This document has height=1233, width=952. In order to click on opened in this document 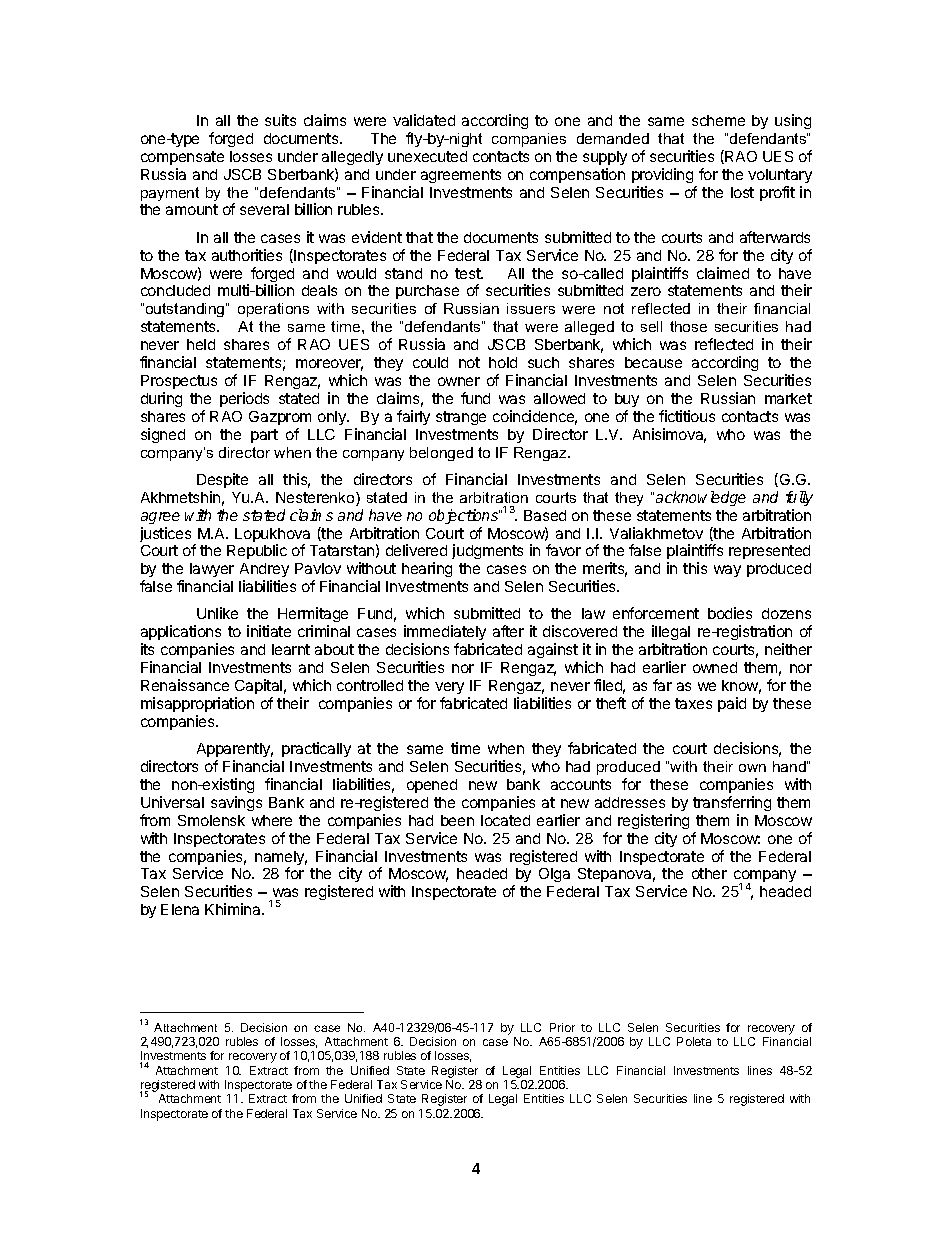, I will do `click(432, 786)`.
